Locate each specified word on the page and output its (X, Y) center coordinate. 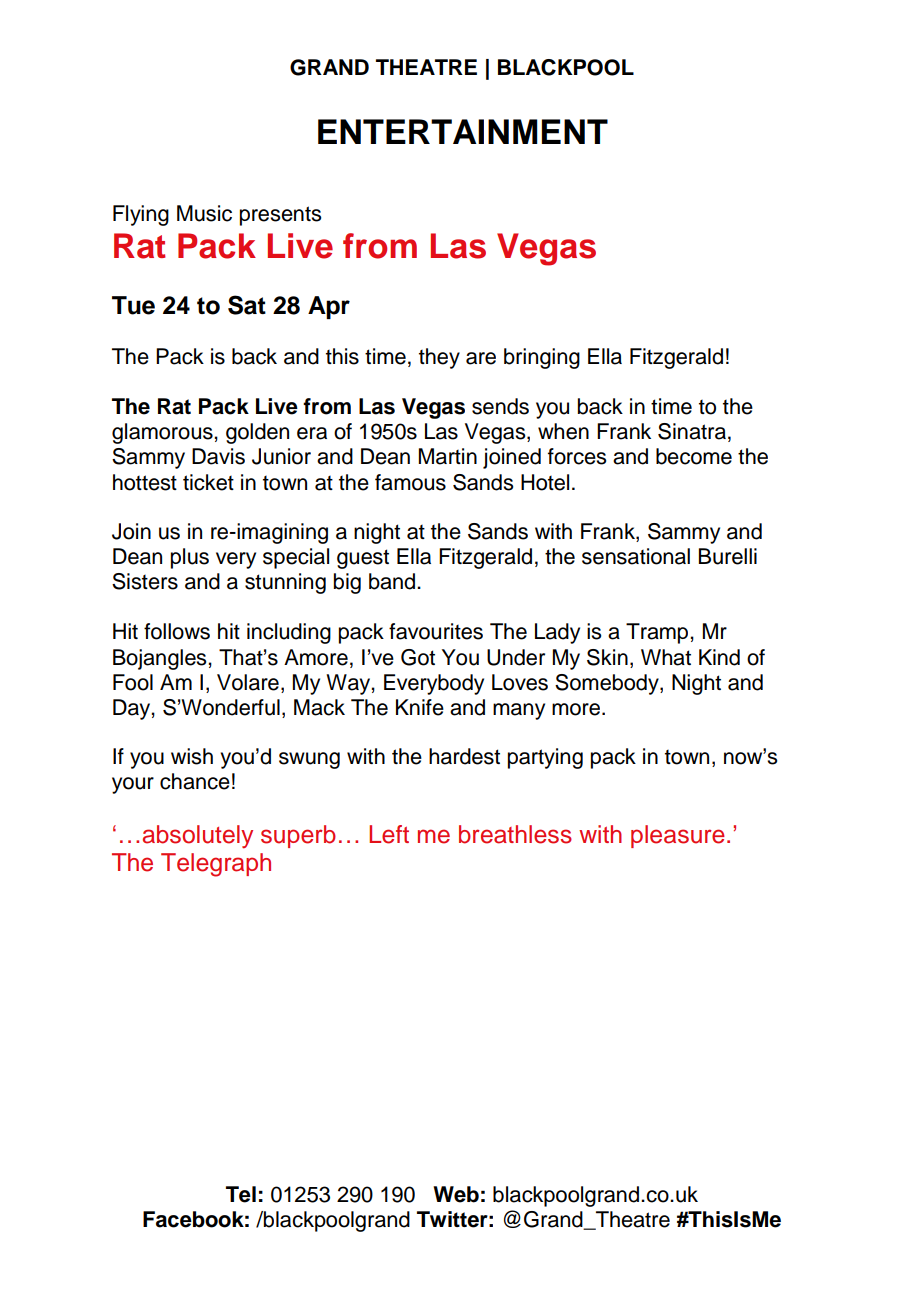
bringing (542, 358)
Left (389, 834)
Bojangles (161, 659)
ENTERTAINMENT (463, 131)
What (666, 657)
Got (418, 657)
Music (204, 213)
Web (456, 1194)
